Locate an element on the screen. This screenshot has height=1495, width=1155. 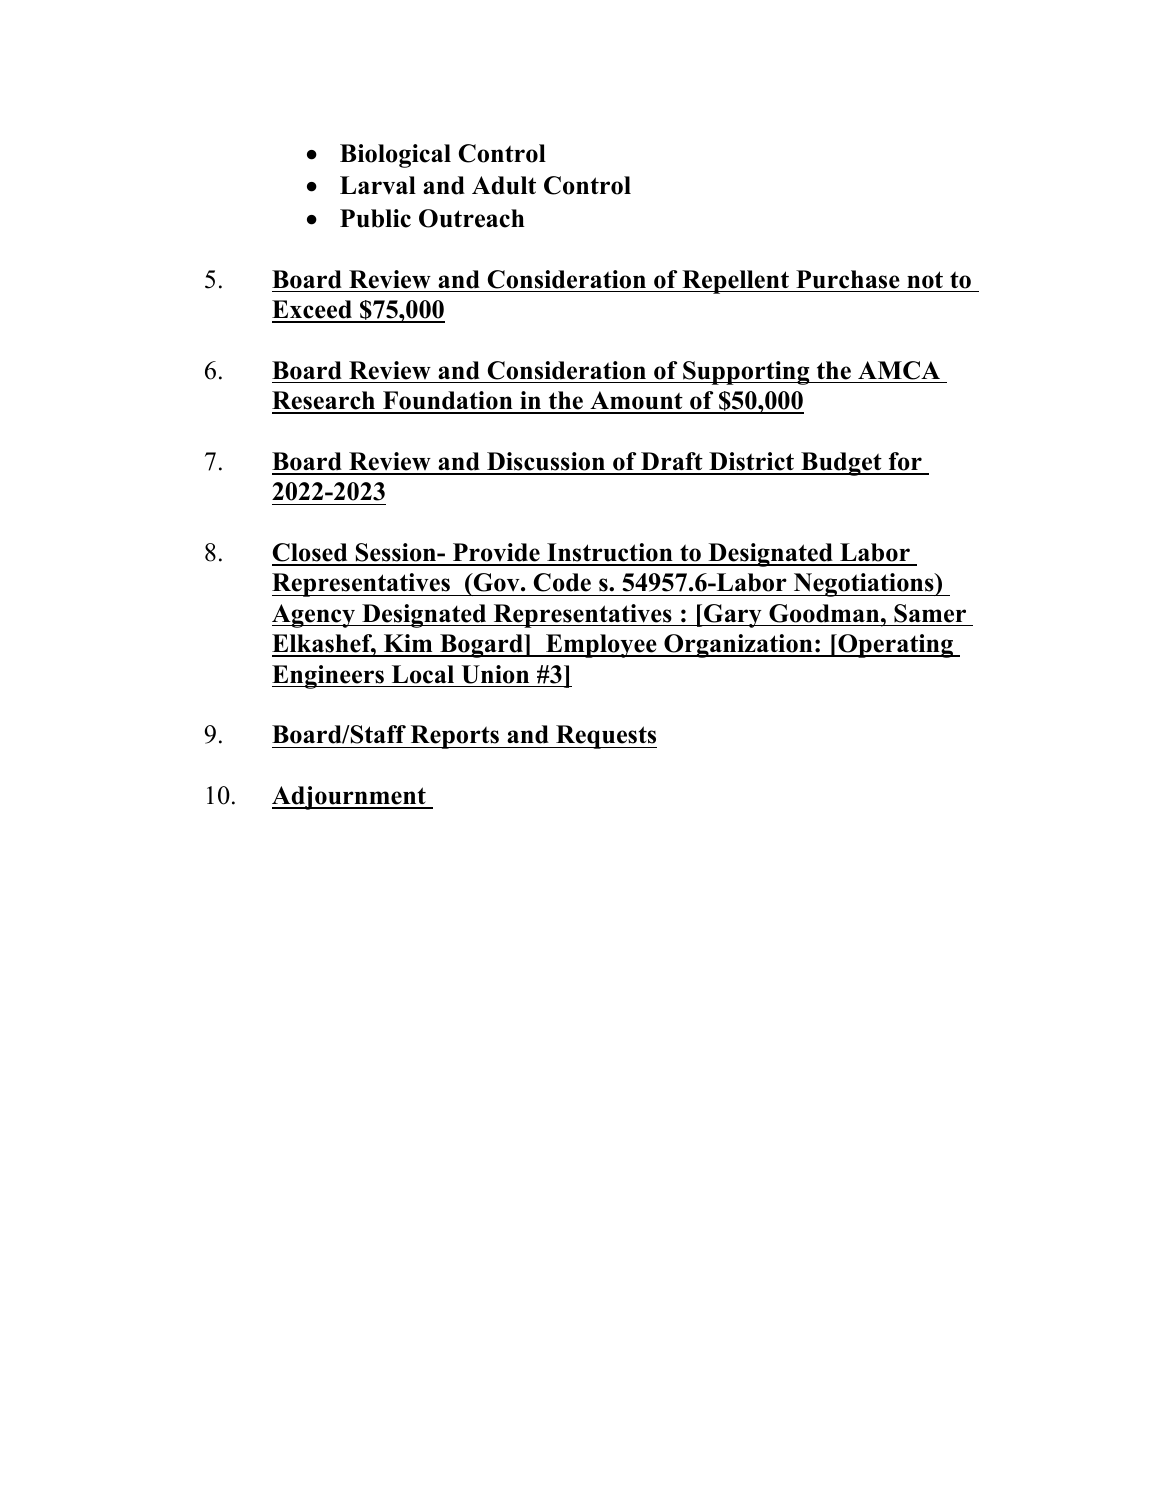
Requests is located at coordinates (605, 737).
